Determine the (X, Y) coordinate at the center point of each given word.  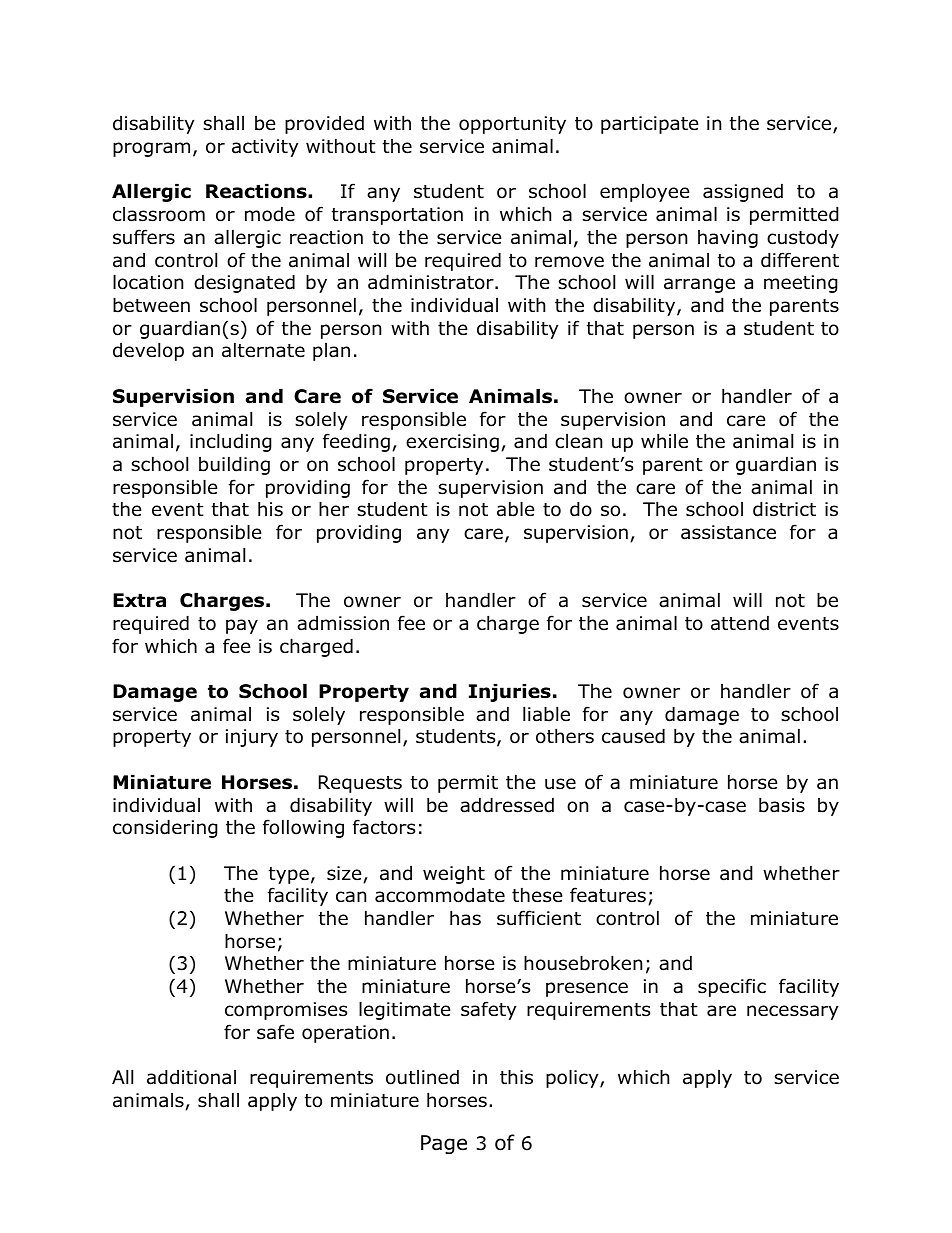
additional (191, 1077)
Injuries (510, 692)
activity (265, 148)
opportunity (512, 125)
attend (740, 623)
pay (242, 626)
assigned (743, 192)
